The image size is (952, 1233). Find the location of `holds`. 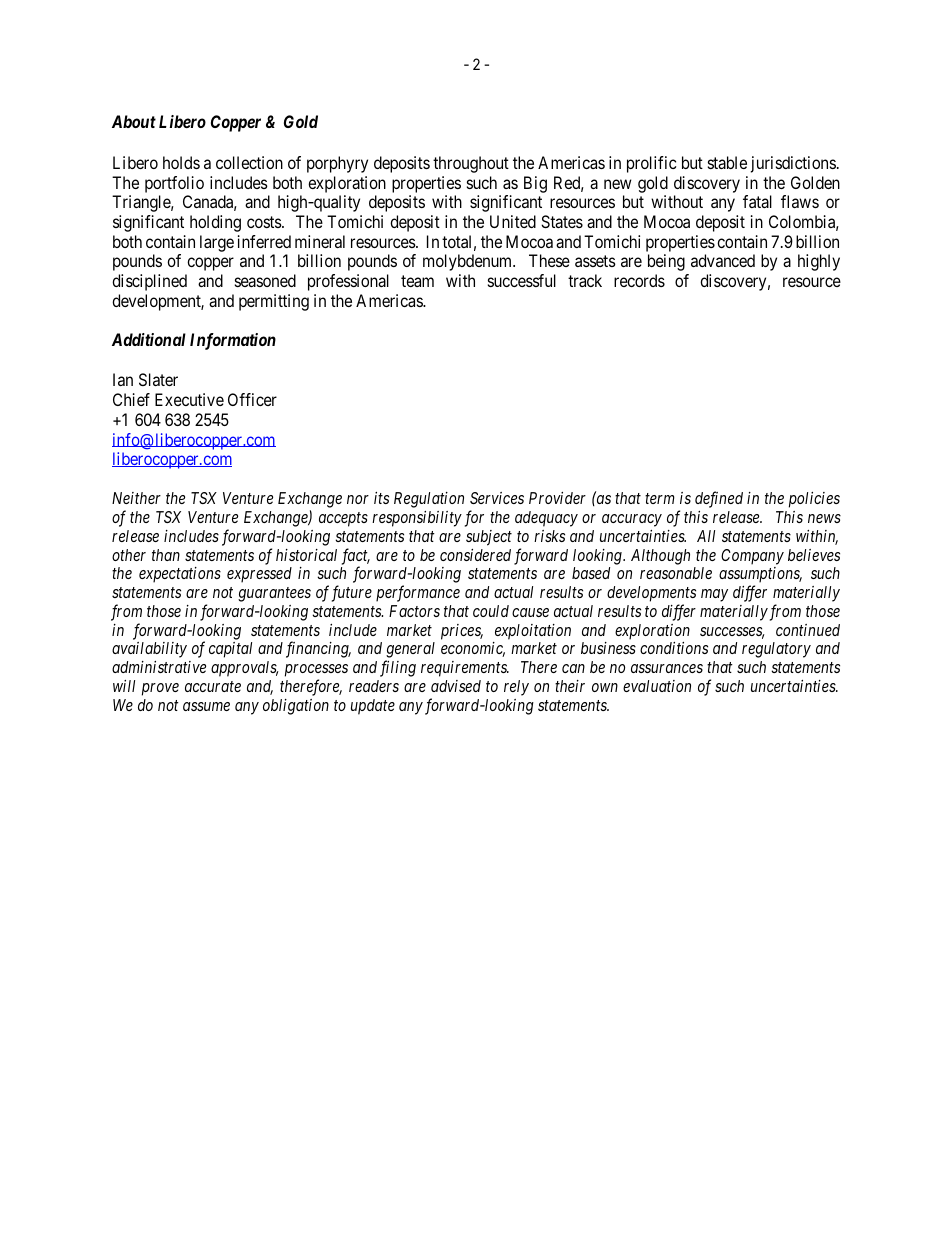

holds is located at coordinates (181, 162).
